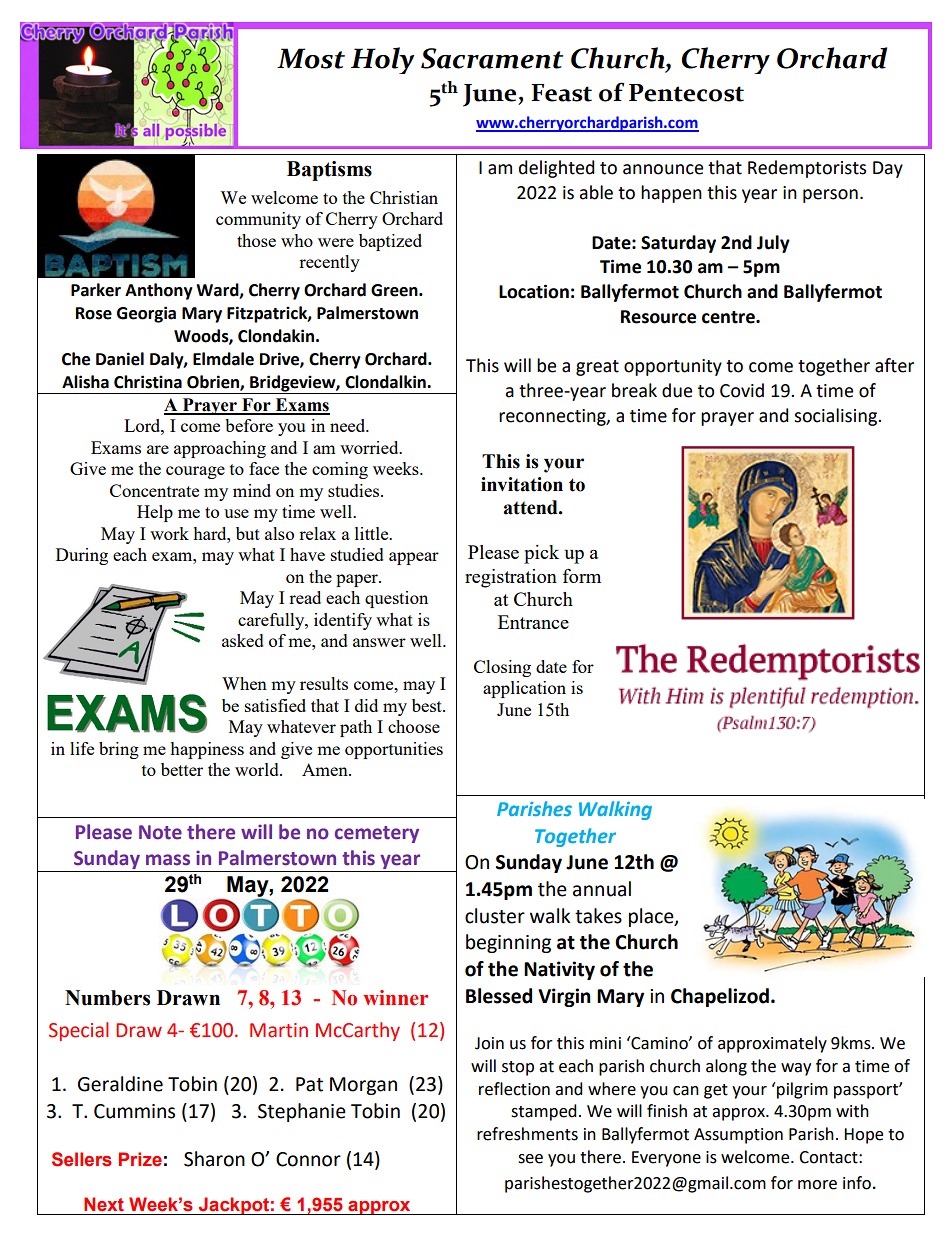  Describe the element at coordinates (160, 832) in the image. I see `Note` at that location.
